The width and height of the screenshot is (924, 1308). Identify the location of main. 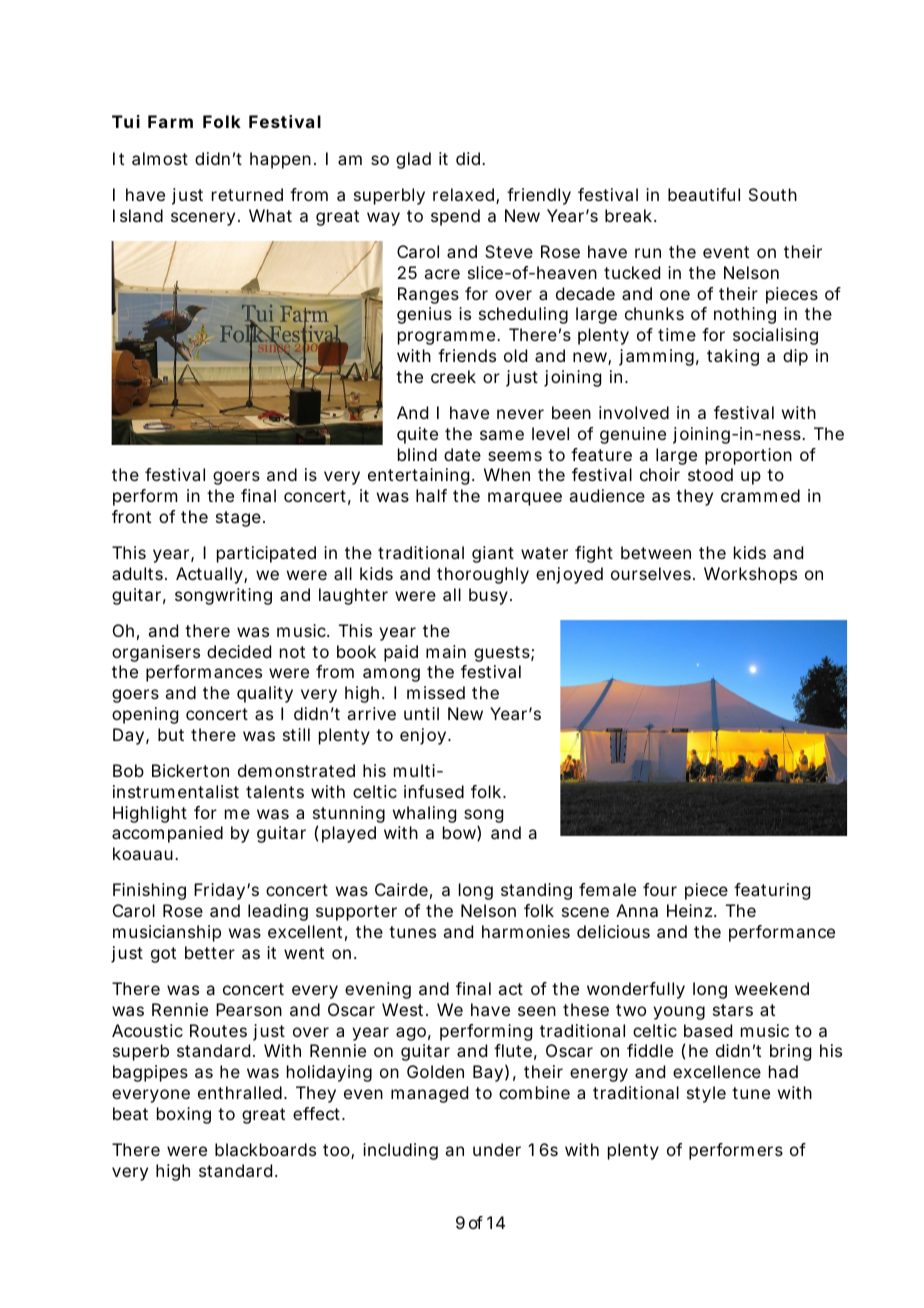
(446, 651).
